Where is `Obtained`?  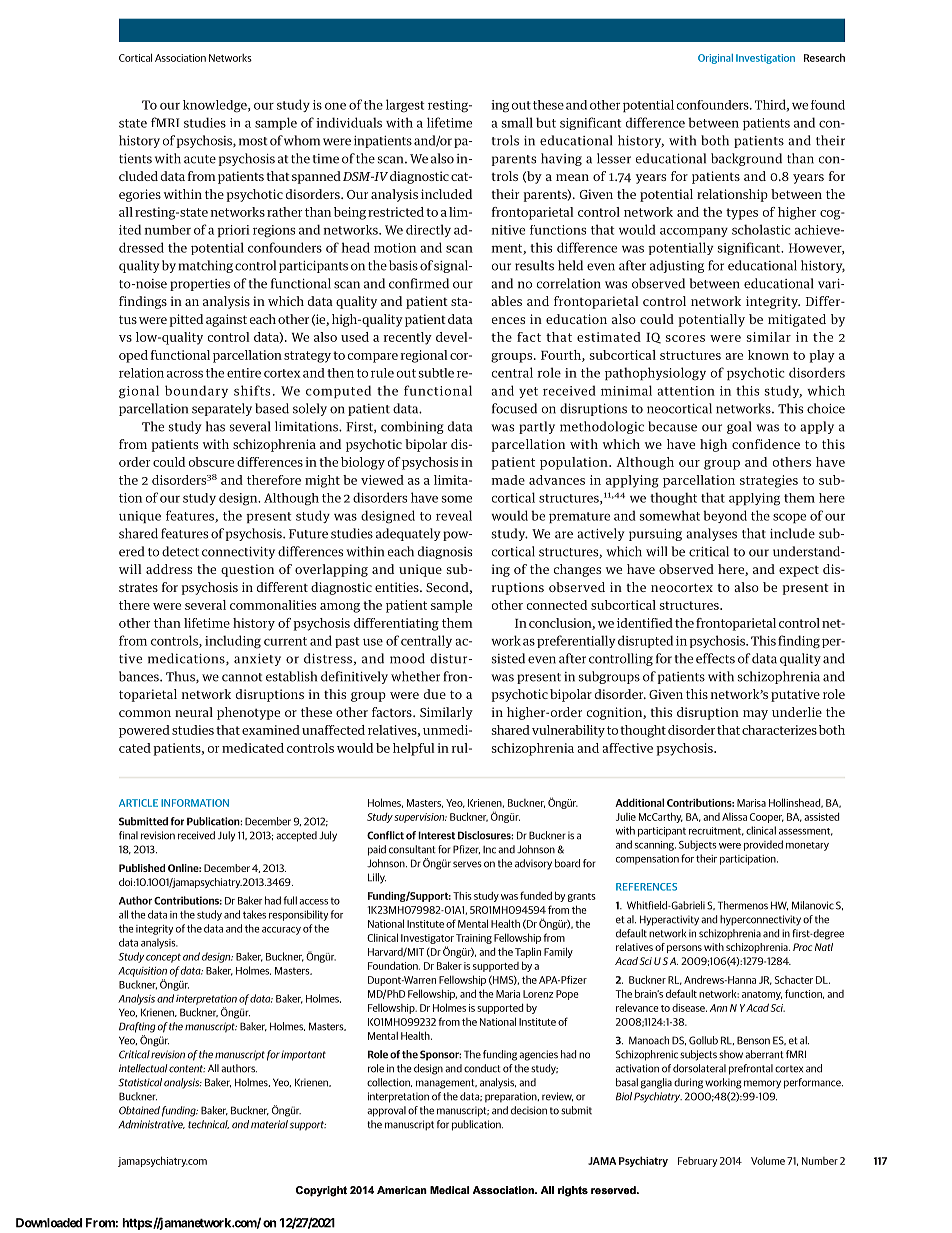 Obtained is located at coordinates (139, 1110).
